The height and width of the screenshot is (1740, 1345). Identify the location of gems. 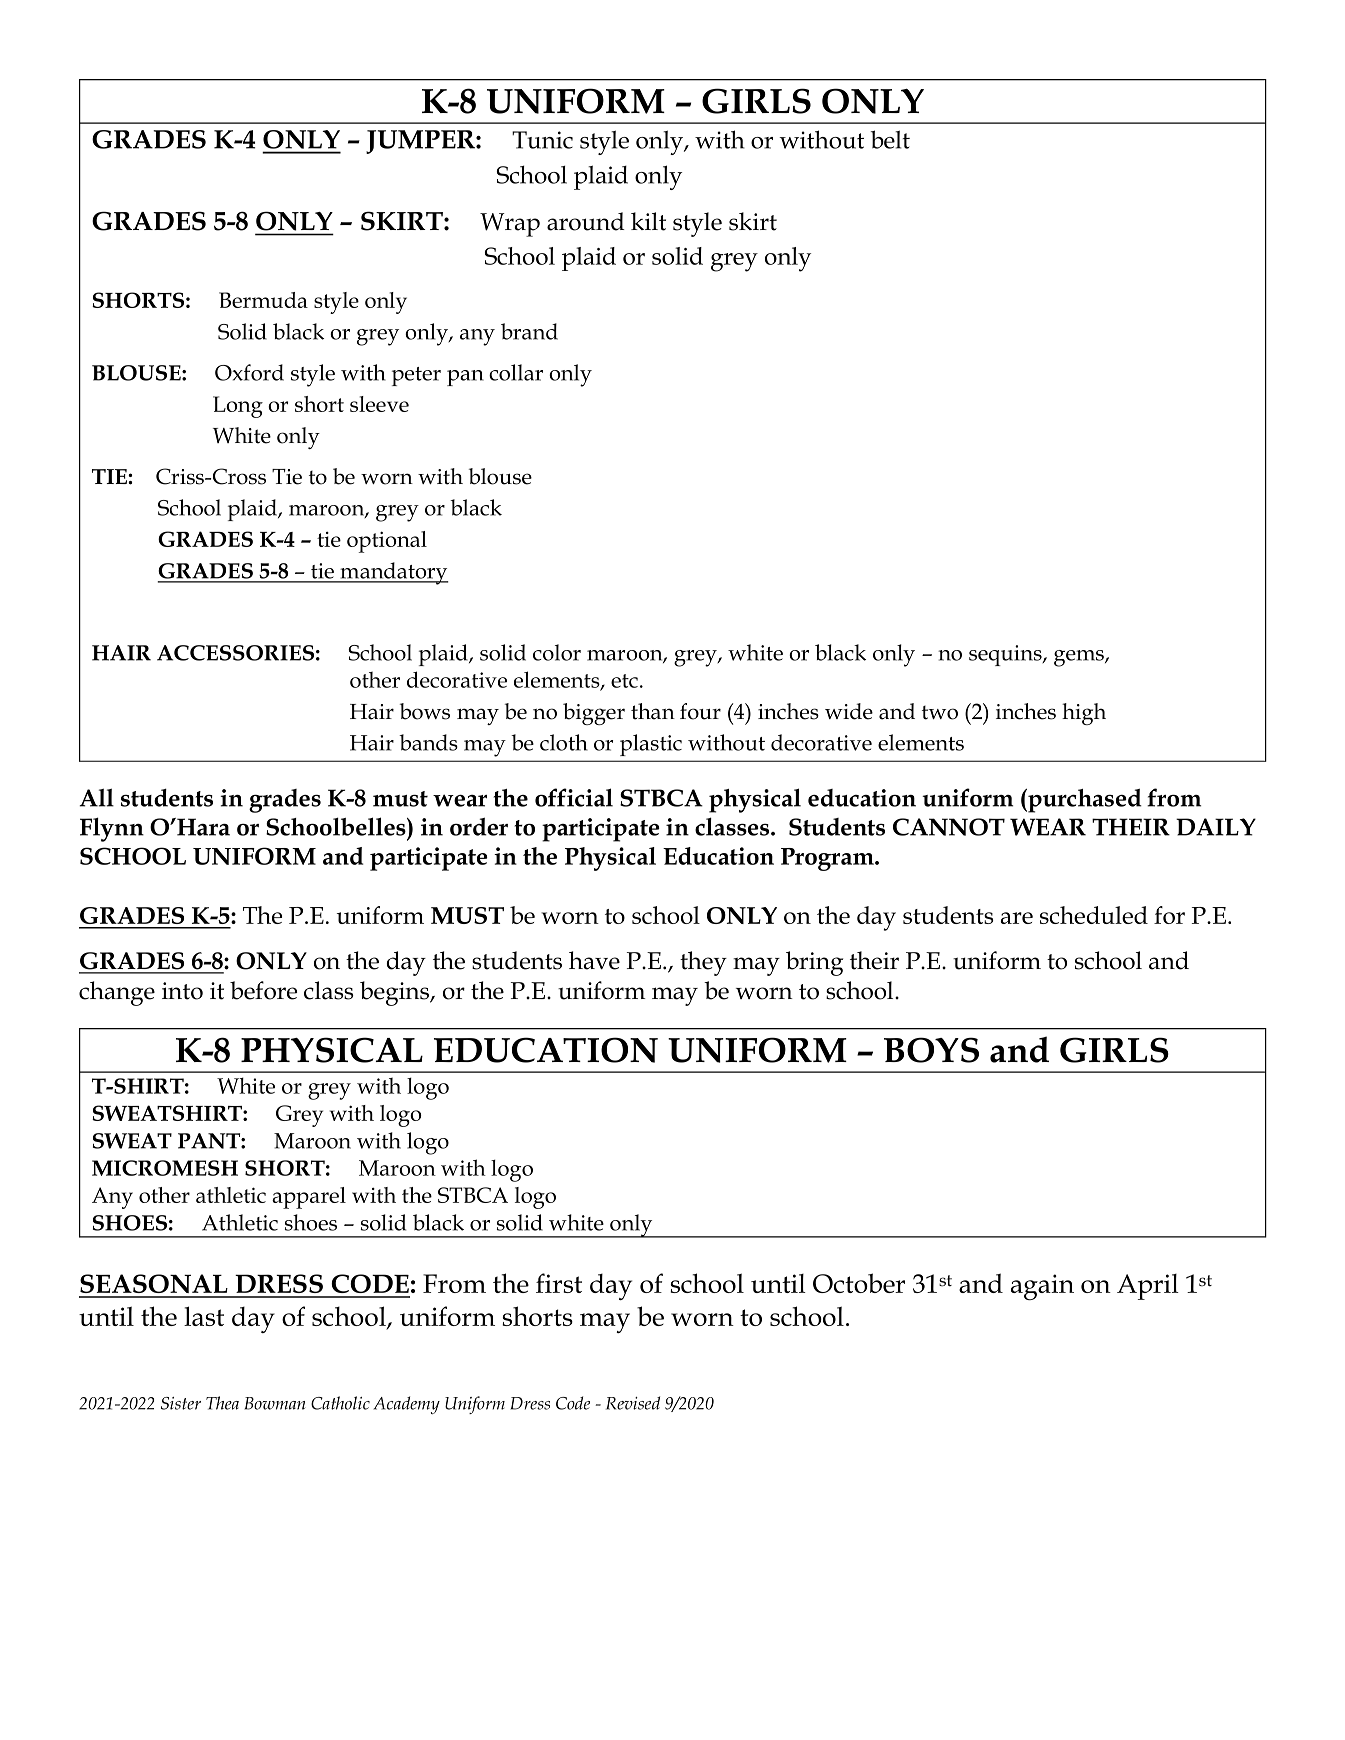
(1080, 658).
